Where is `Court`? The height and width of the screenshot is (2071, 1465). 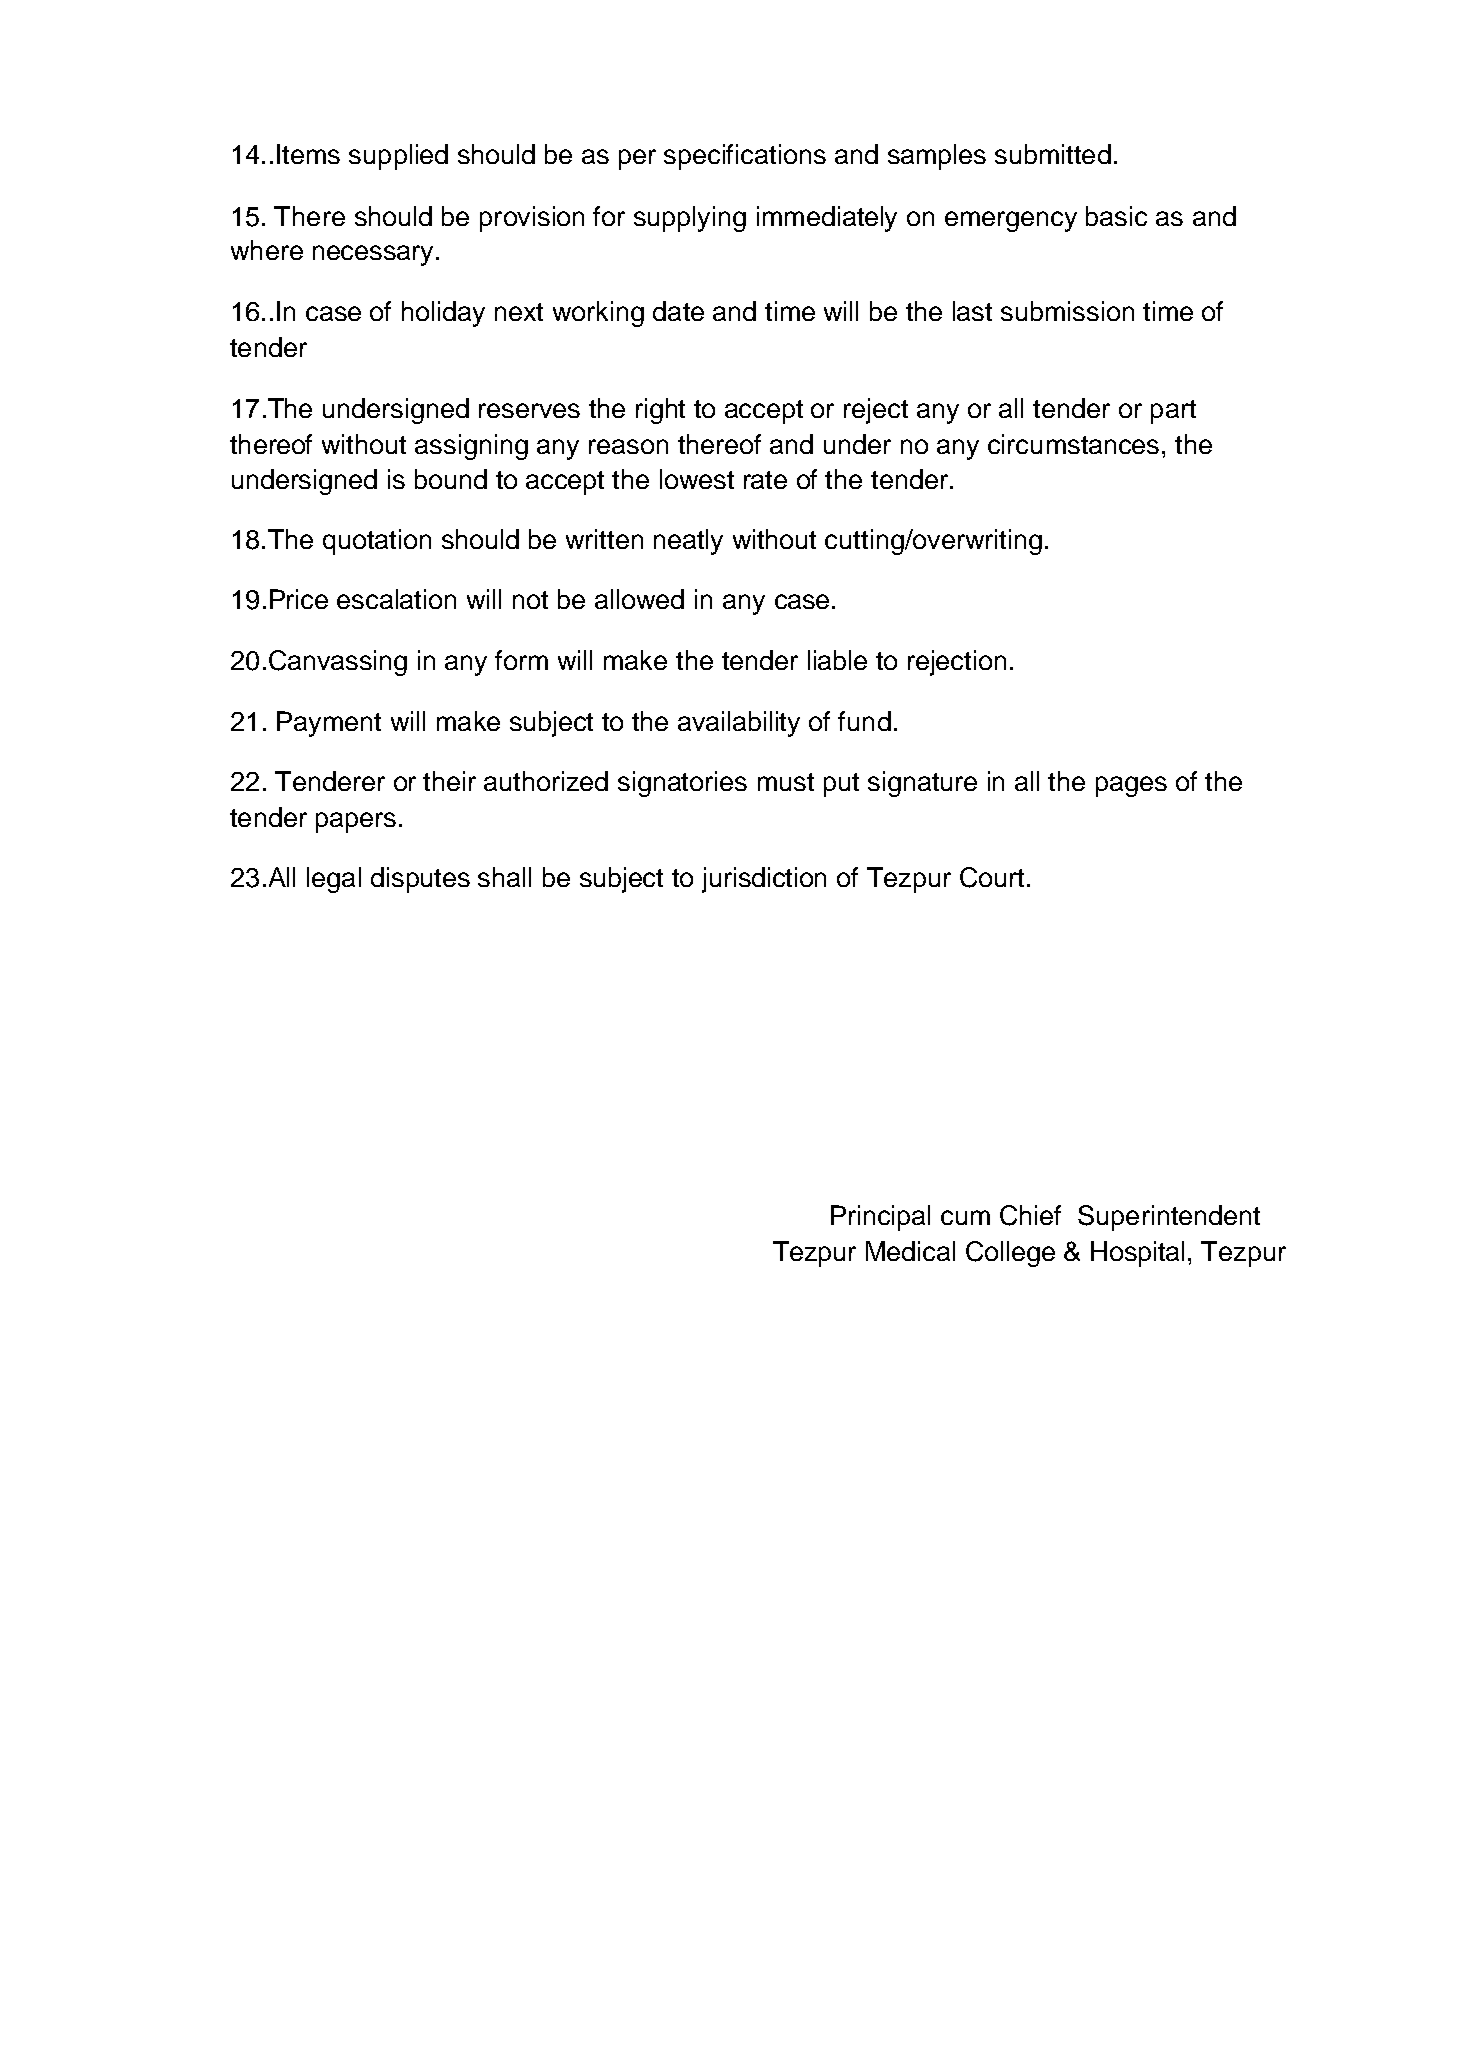 Court is located at coordinates (992, 877).
